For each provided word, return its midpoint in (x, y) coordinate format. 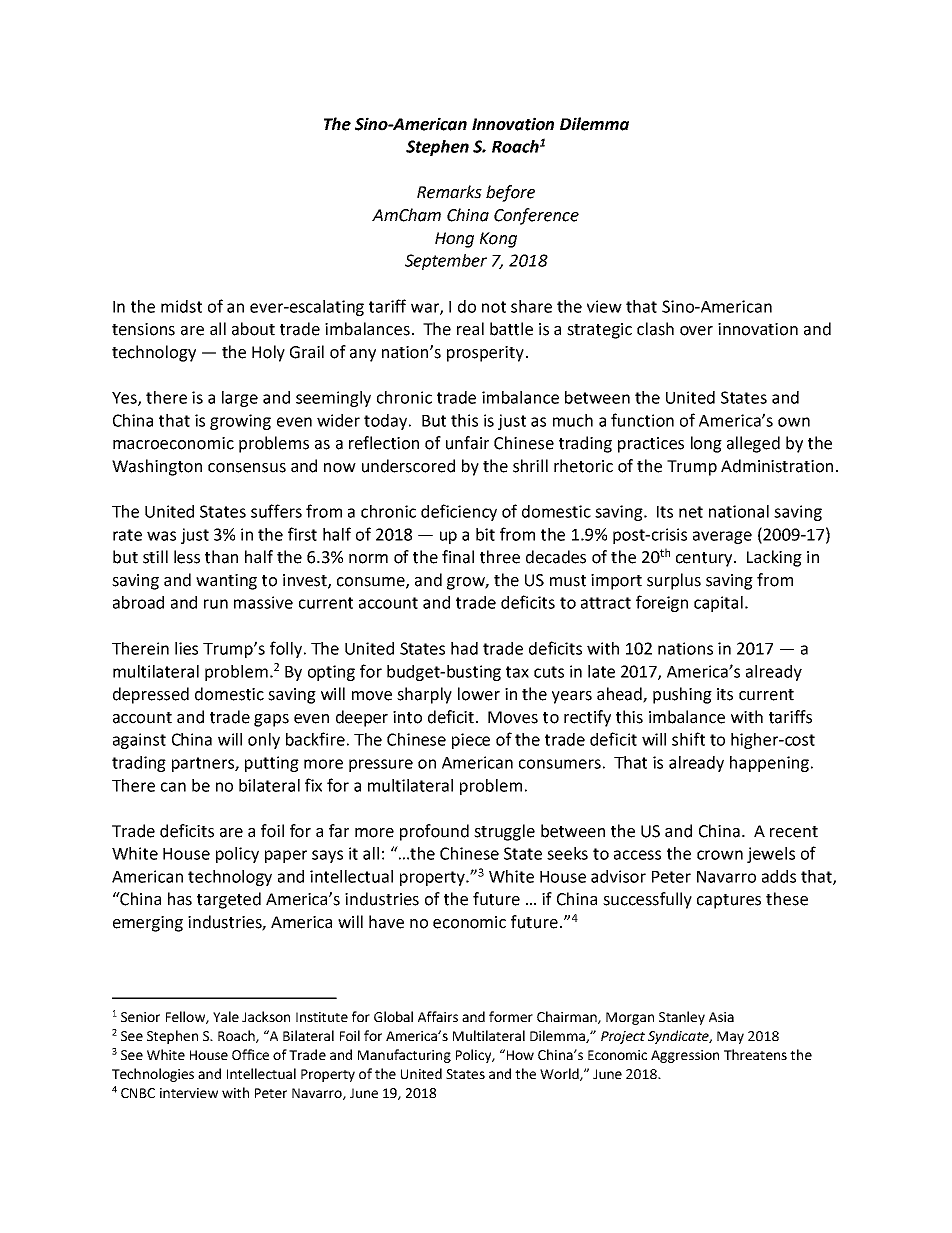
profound (434, 832)
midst (181, 306)
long (706, 444)
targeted (229, 900)
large (240, 399)
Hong (454, 240)
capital (718, 604)
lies (186, 648)
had (464, 648)
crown (720, 855)
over (696, 331)
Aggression (685, 1056)
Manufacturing (404, 1056)
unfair (467, 443)
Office (250, 1054)
